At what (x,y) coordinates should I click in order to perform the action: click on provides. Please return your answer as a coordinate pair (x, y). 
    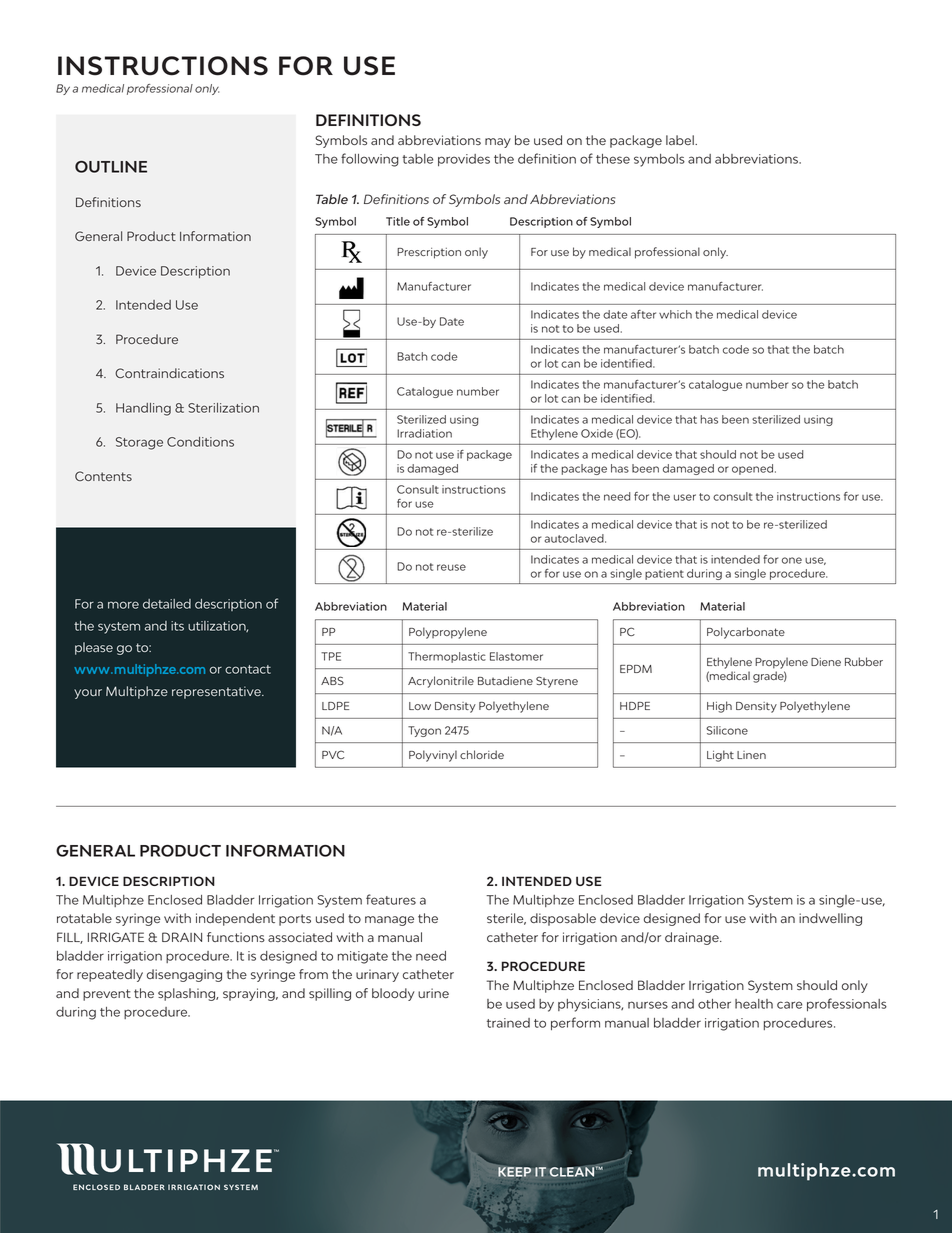
    Looking at the image, I should click on (464, 160).
